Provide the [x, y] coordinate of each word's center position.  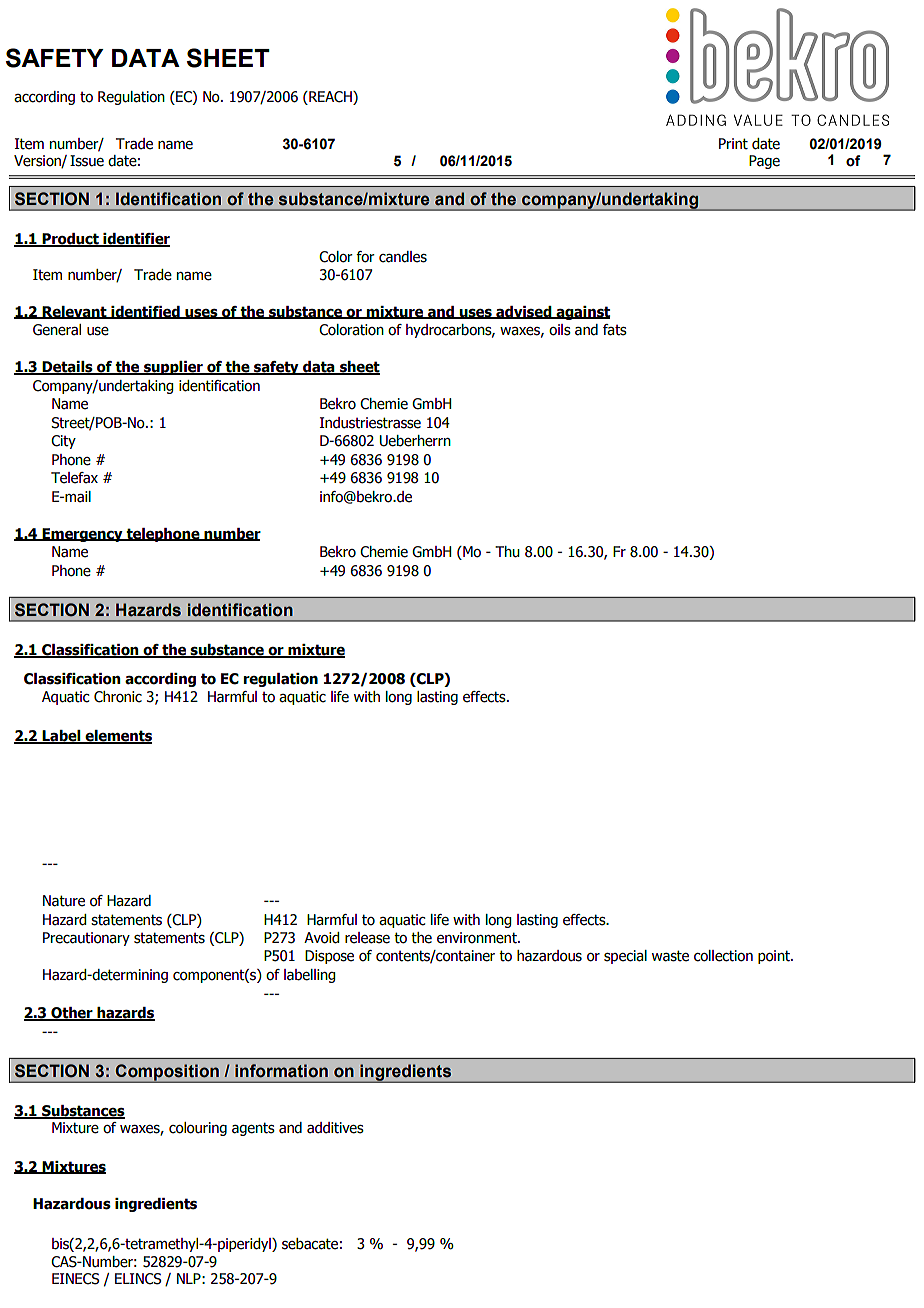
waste [670, 956]
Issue [87, 161]
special [625, 957]
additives [335, 1128]
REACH [330, 97]
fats [615, 330]
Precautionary [86, 939]
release [367, 938]
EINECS [75, 1279]
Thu [507, 552]
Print [733, 144]
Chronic [118, 697]
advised [524, 312]
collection [723, 956]
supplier [173, 368]
